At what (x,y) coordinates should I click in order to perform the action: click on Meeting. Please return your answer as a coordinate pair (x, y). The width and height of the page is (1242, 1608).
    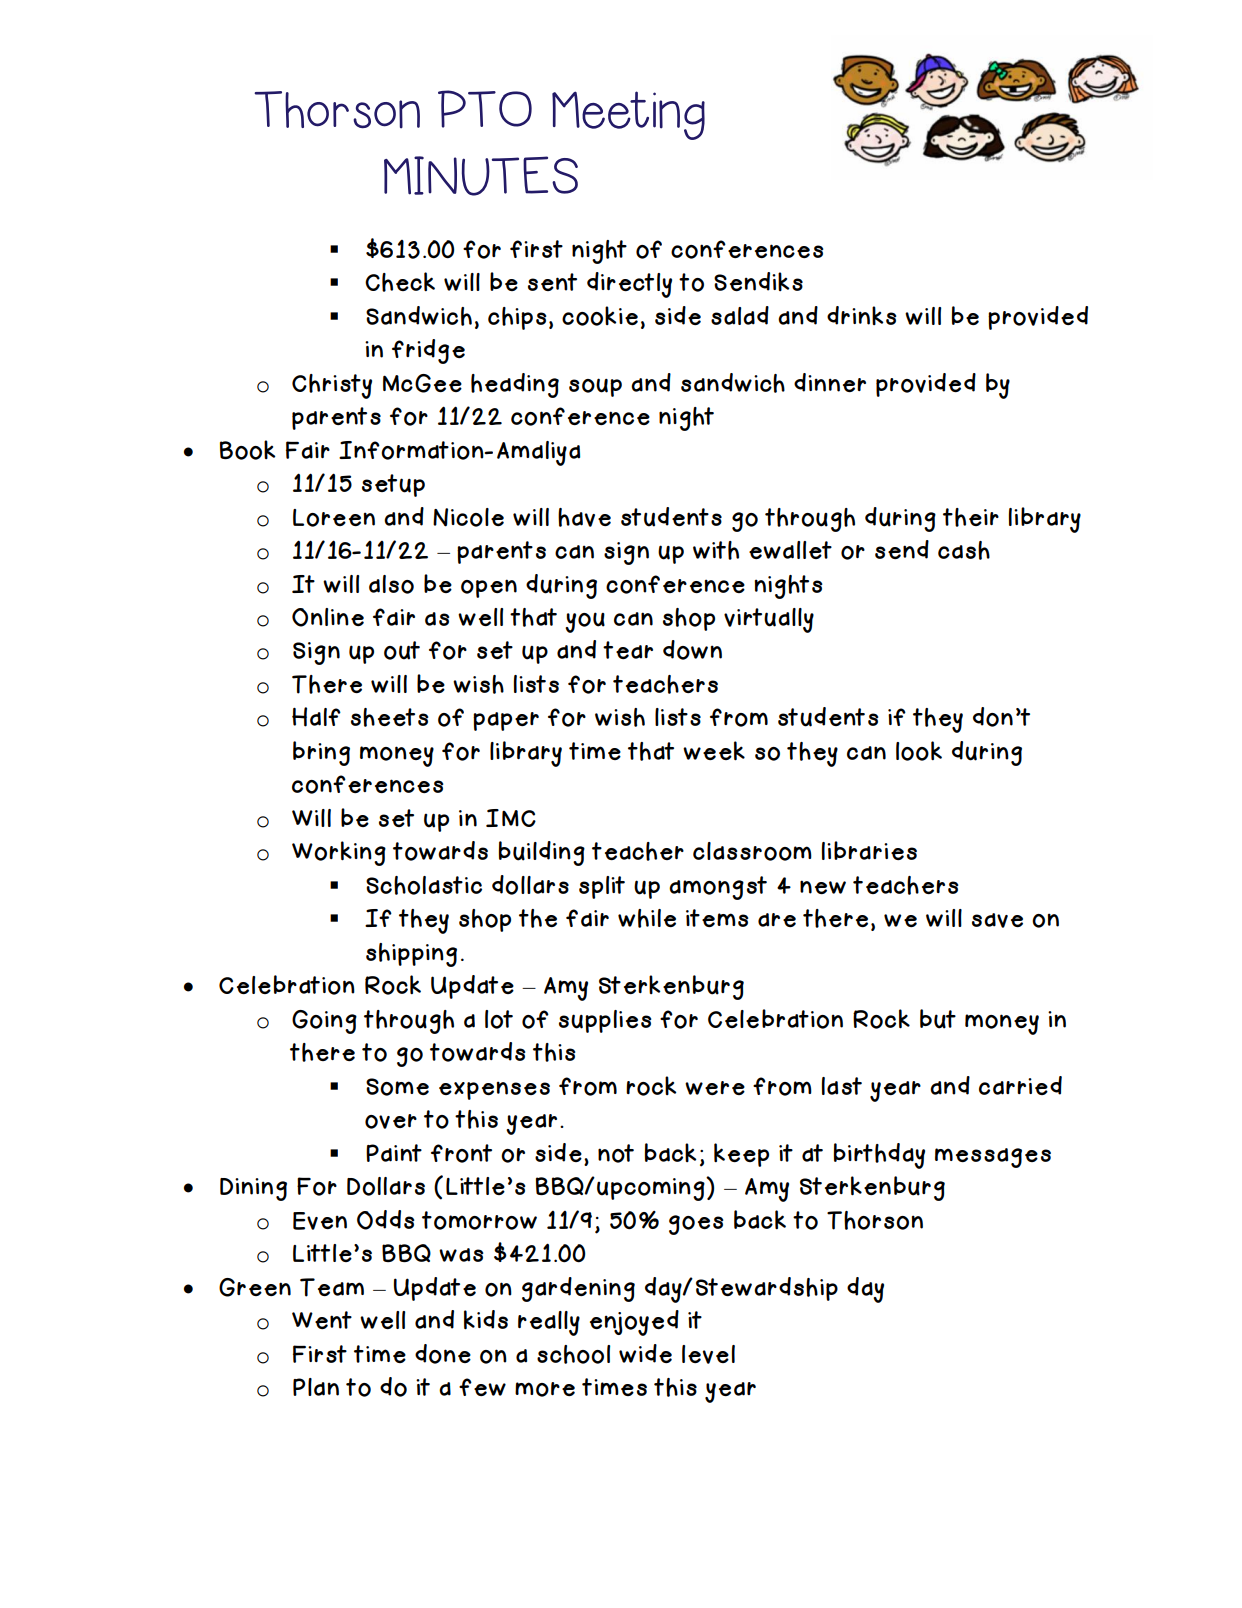
    Looking at the image, I should click on (628, 115).
